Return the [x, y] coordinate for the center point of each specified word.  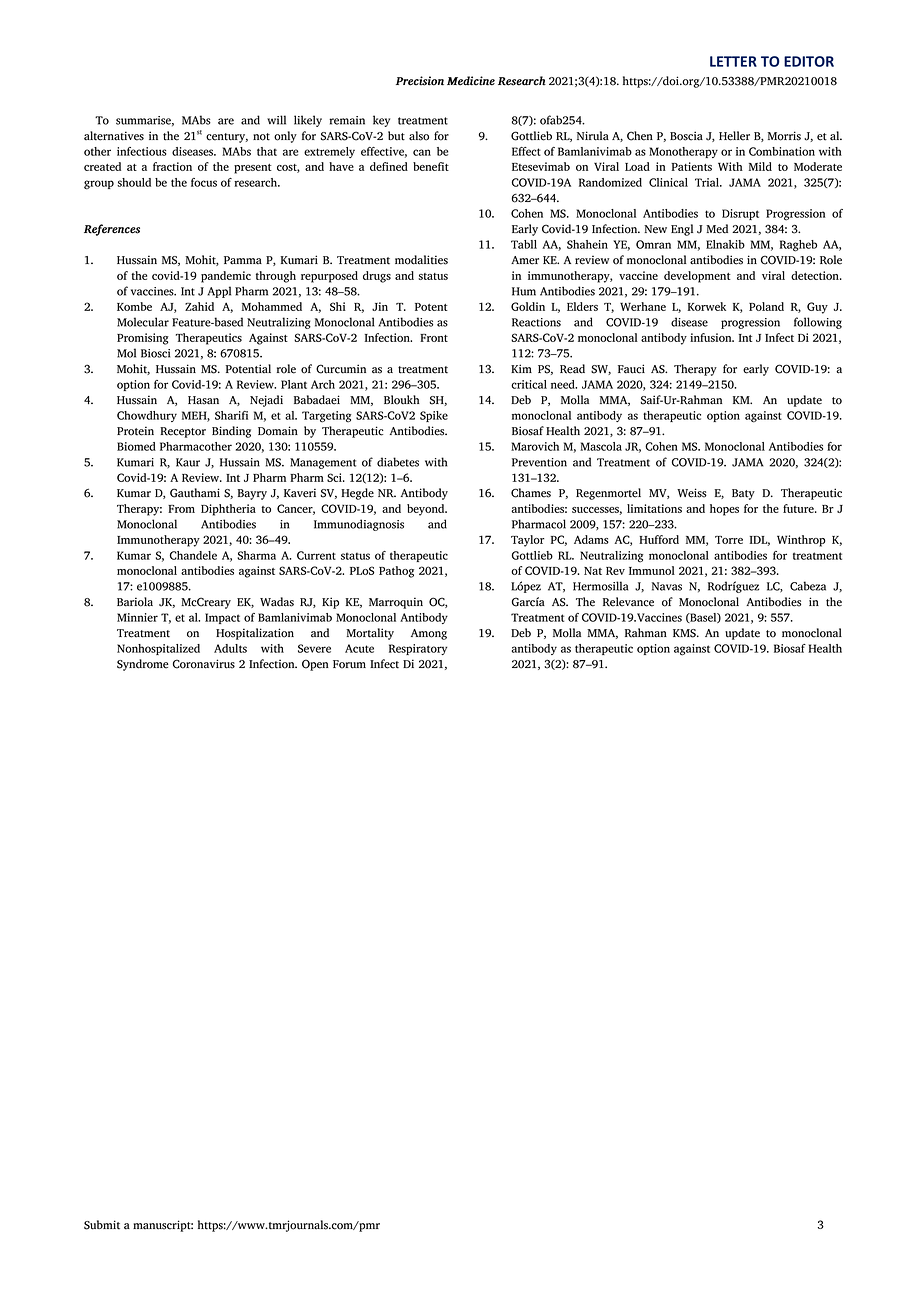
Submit [102, 1225]
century [227, 138]
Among [429, 634]
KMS [685, 633]
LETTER [733, 61]
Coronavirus [204, 664]
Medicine [471, 81]
